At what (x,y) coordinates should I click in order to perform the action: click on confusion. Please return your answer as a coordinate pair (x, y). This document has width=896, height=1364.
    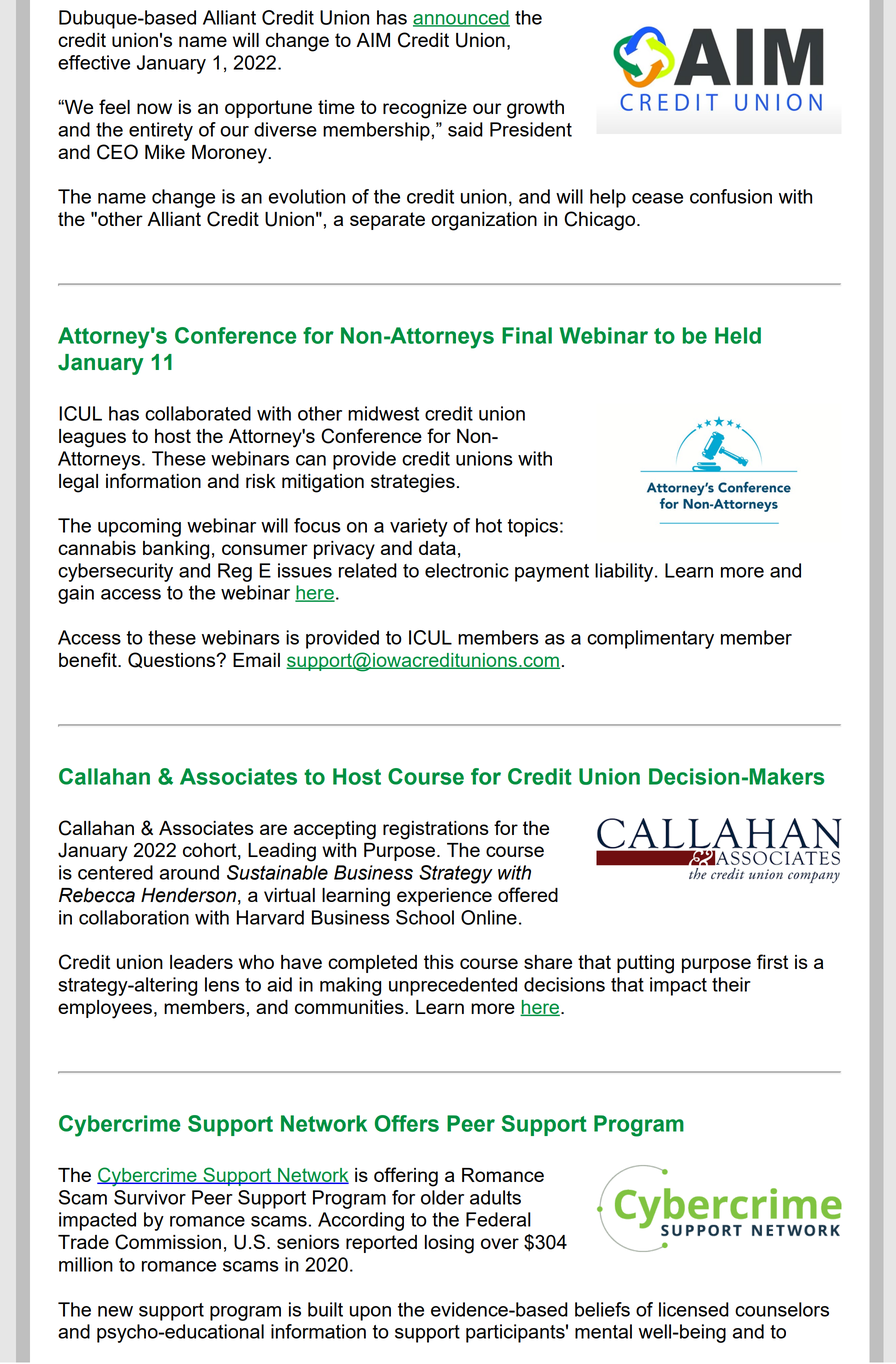
    Looking at the image, I should click on (731, 196).
